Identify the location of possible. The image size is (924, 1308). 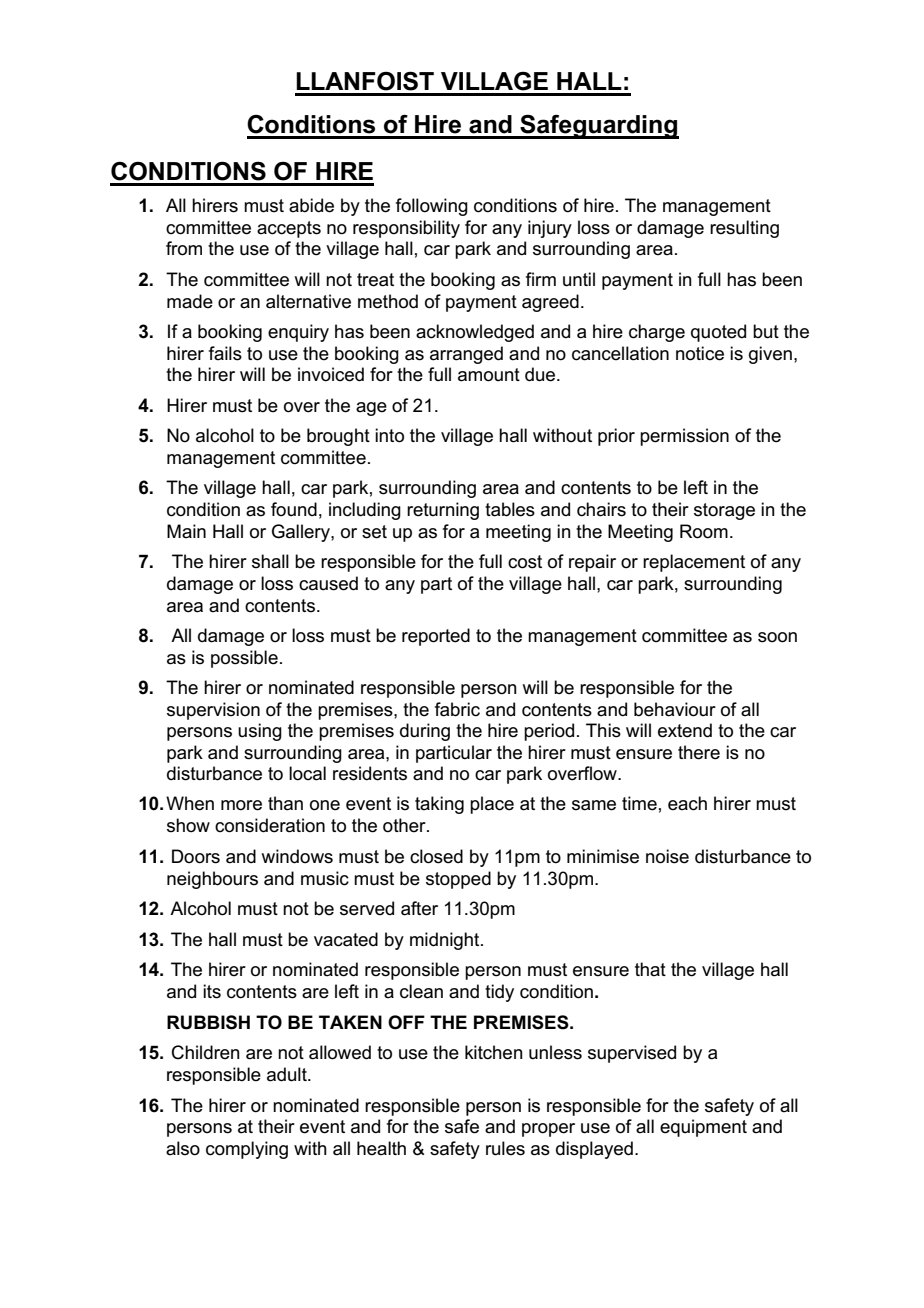
(244, 659).
